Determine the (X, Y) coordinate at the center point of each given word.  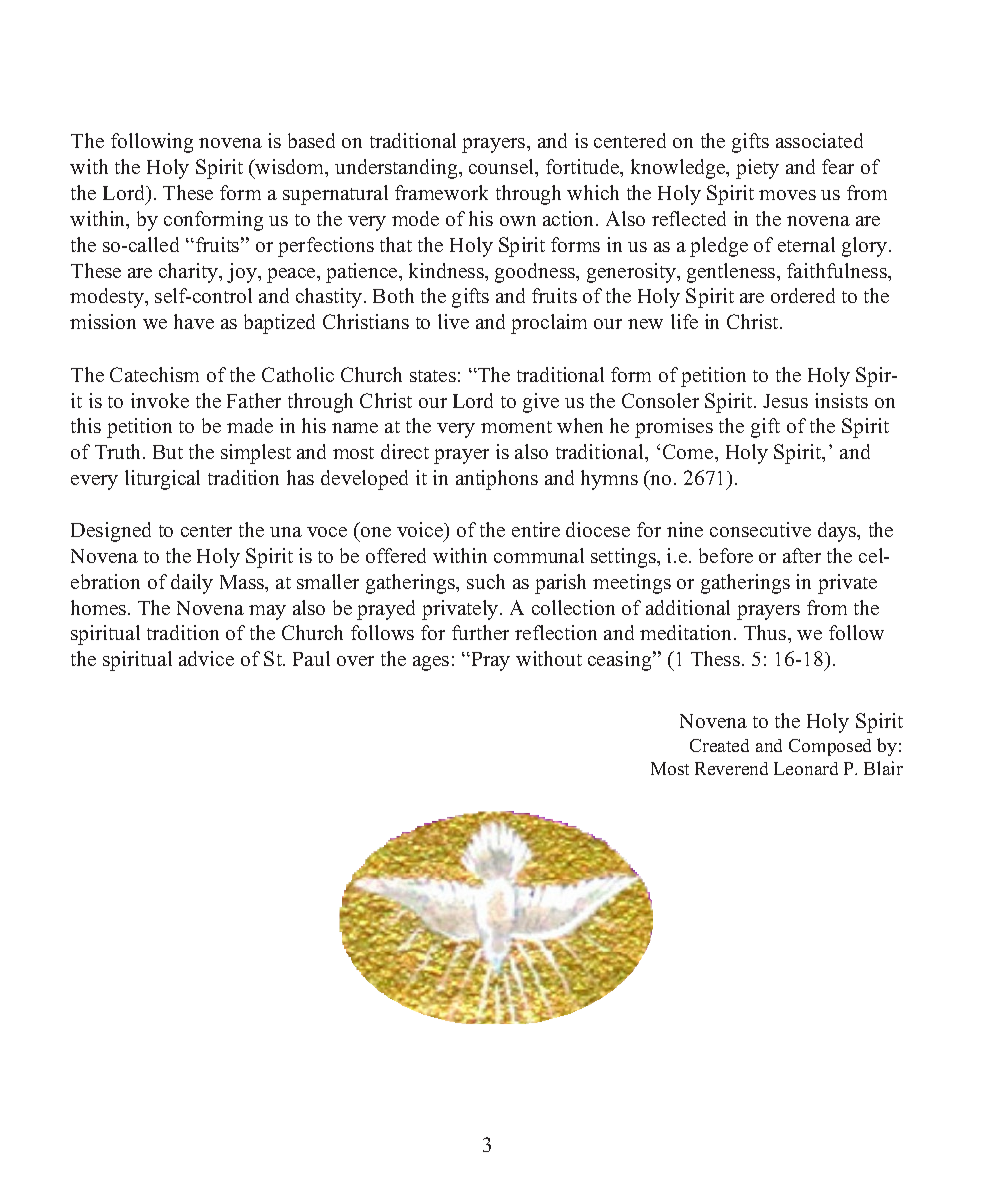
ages (431, 663)
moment (516, 427)
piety (757, 169)
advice (206, 658)
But (168, 452)
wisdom (290, 168)
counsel (503, 168)
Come (689, 451)
